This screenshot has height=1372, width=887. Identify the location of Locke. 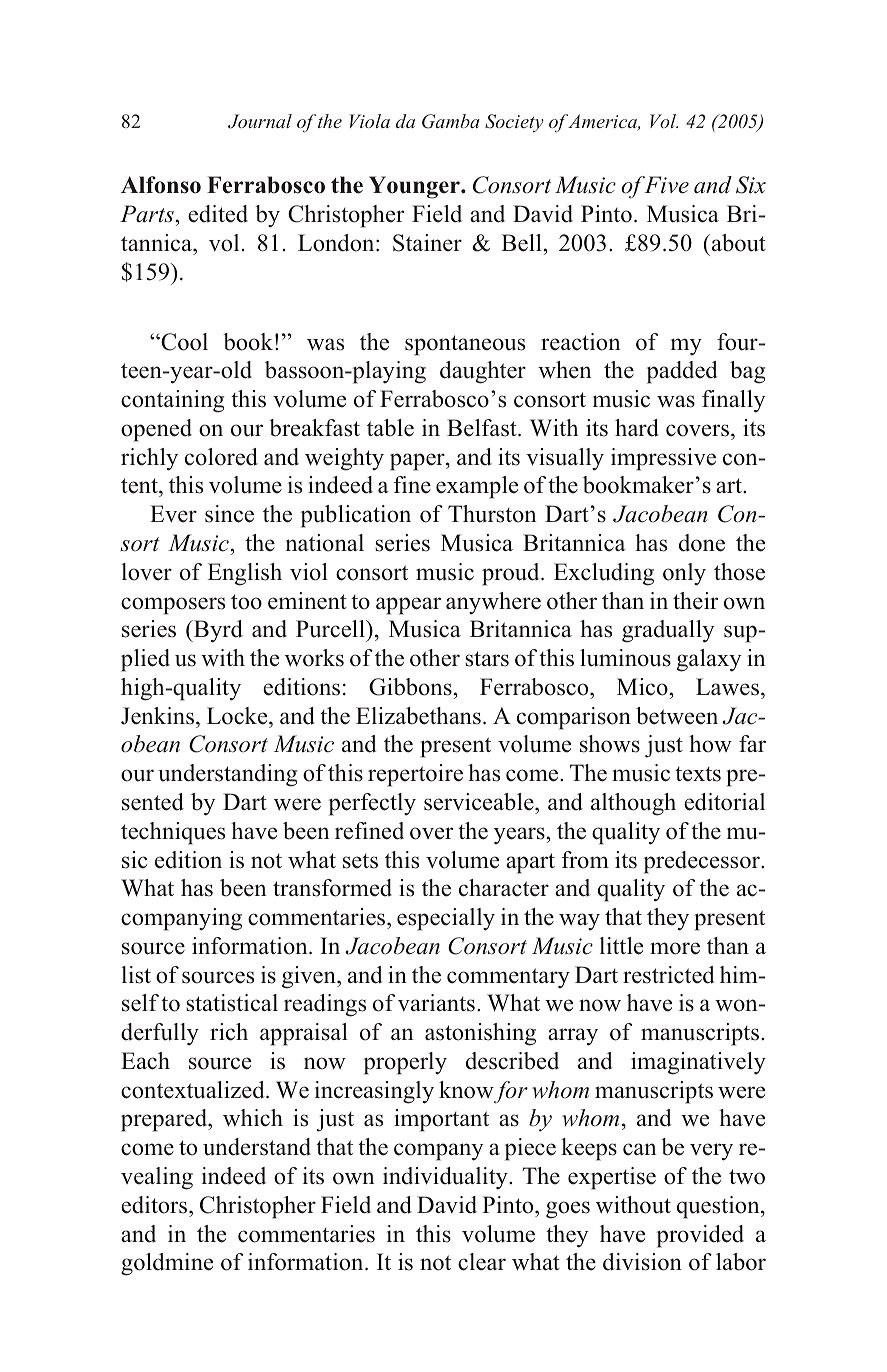
(238, 716).
